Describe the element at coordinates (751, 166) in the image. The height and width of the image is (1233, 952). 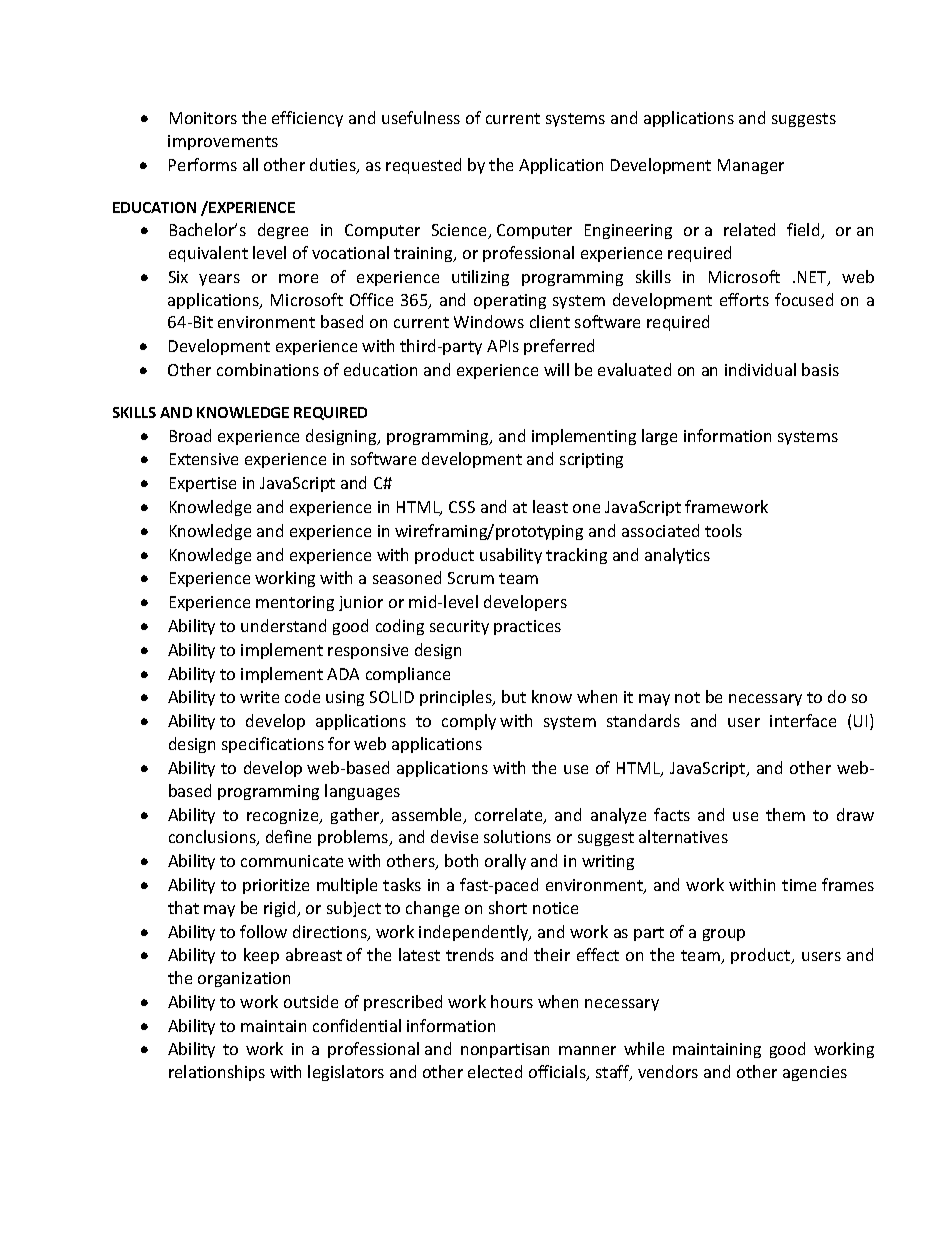
I see `Manager` at that location.
